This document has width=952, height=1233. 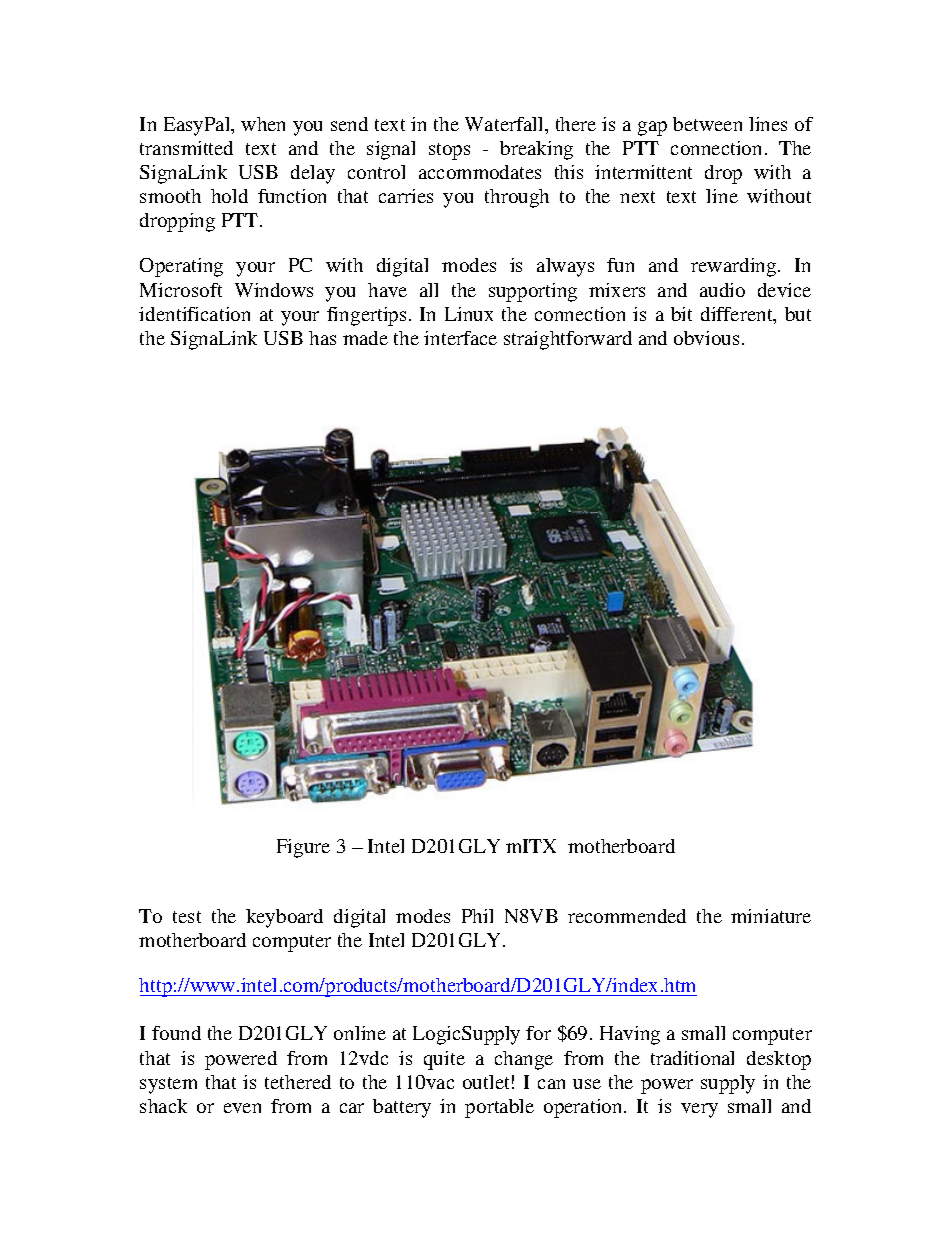 What do you see at coordinates (242, 1108) in the document?
I see `even` at bounding box center [242, 1108].
